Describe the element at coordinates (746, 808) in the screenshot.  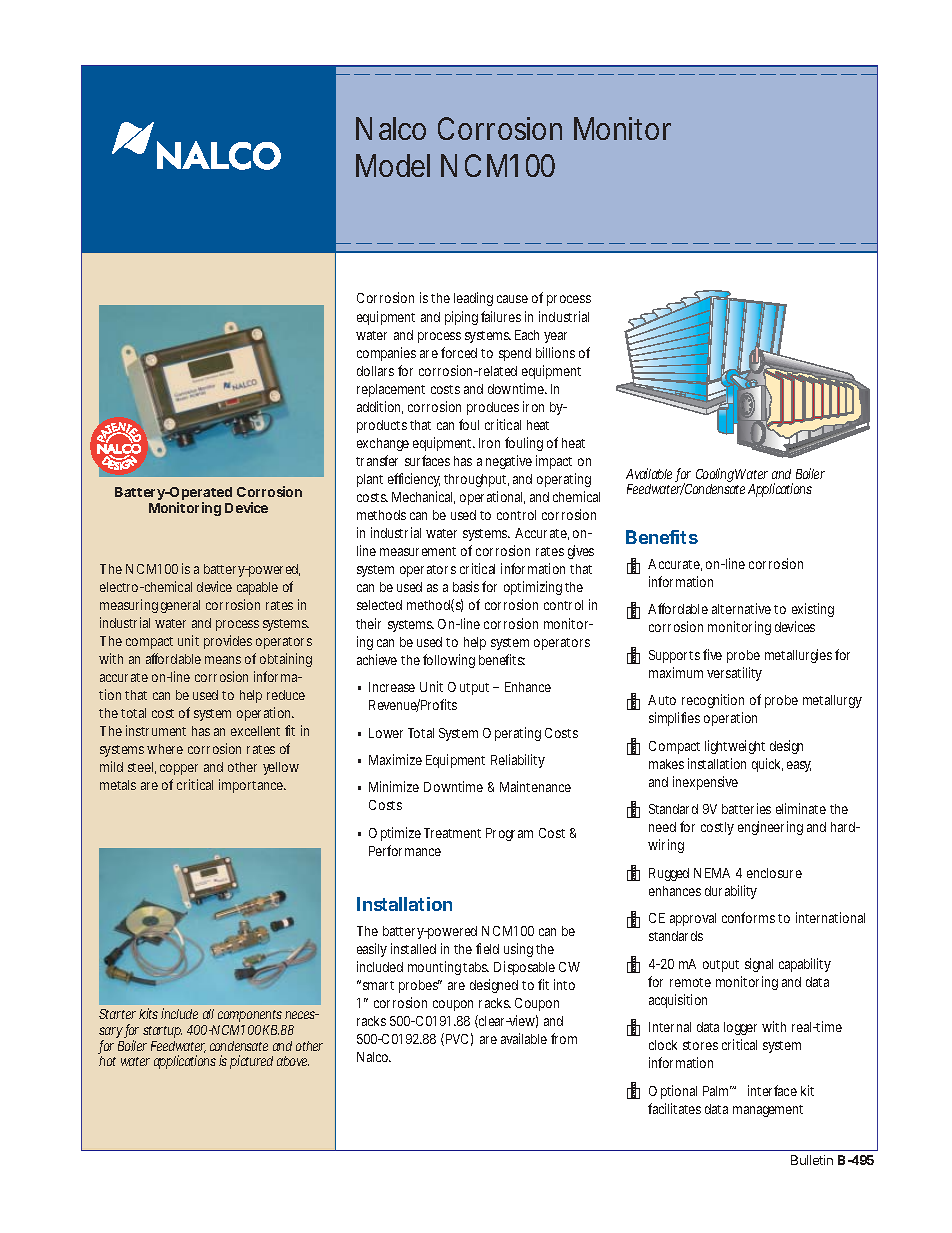
I see `batteries` at that location.
